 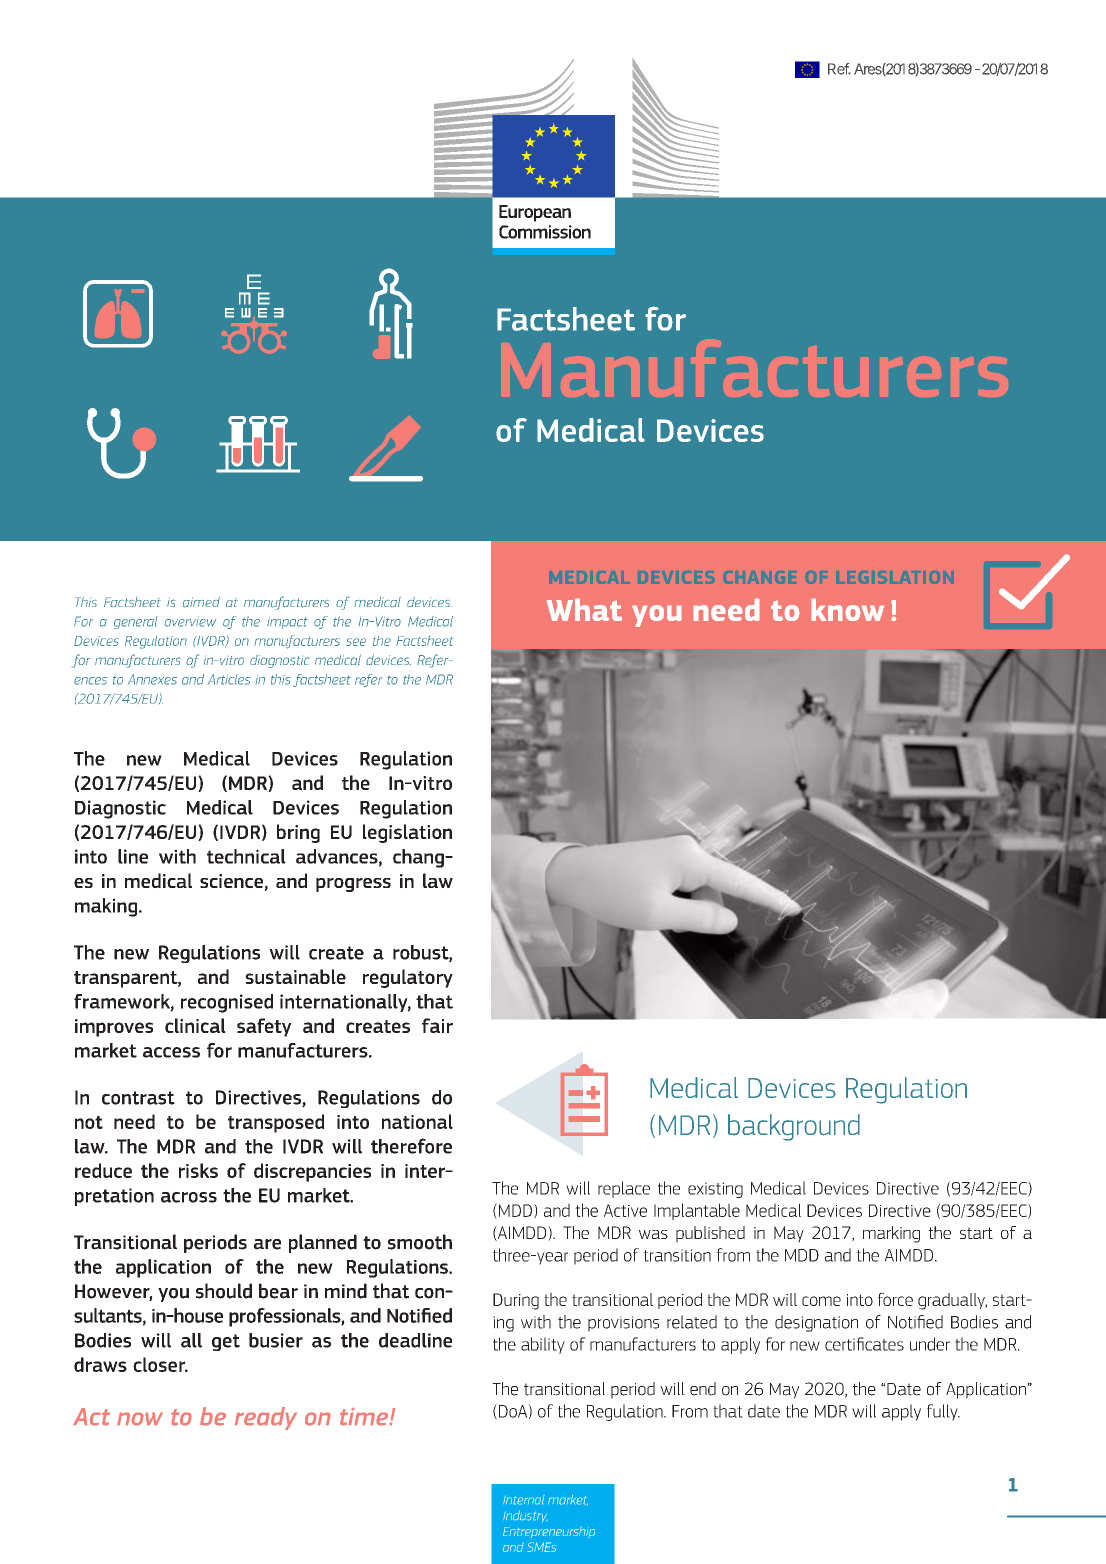 What do you see at coordinates (891, 1234) in the document?
I see `marking` at bounding box center [891, 1234].
